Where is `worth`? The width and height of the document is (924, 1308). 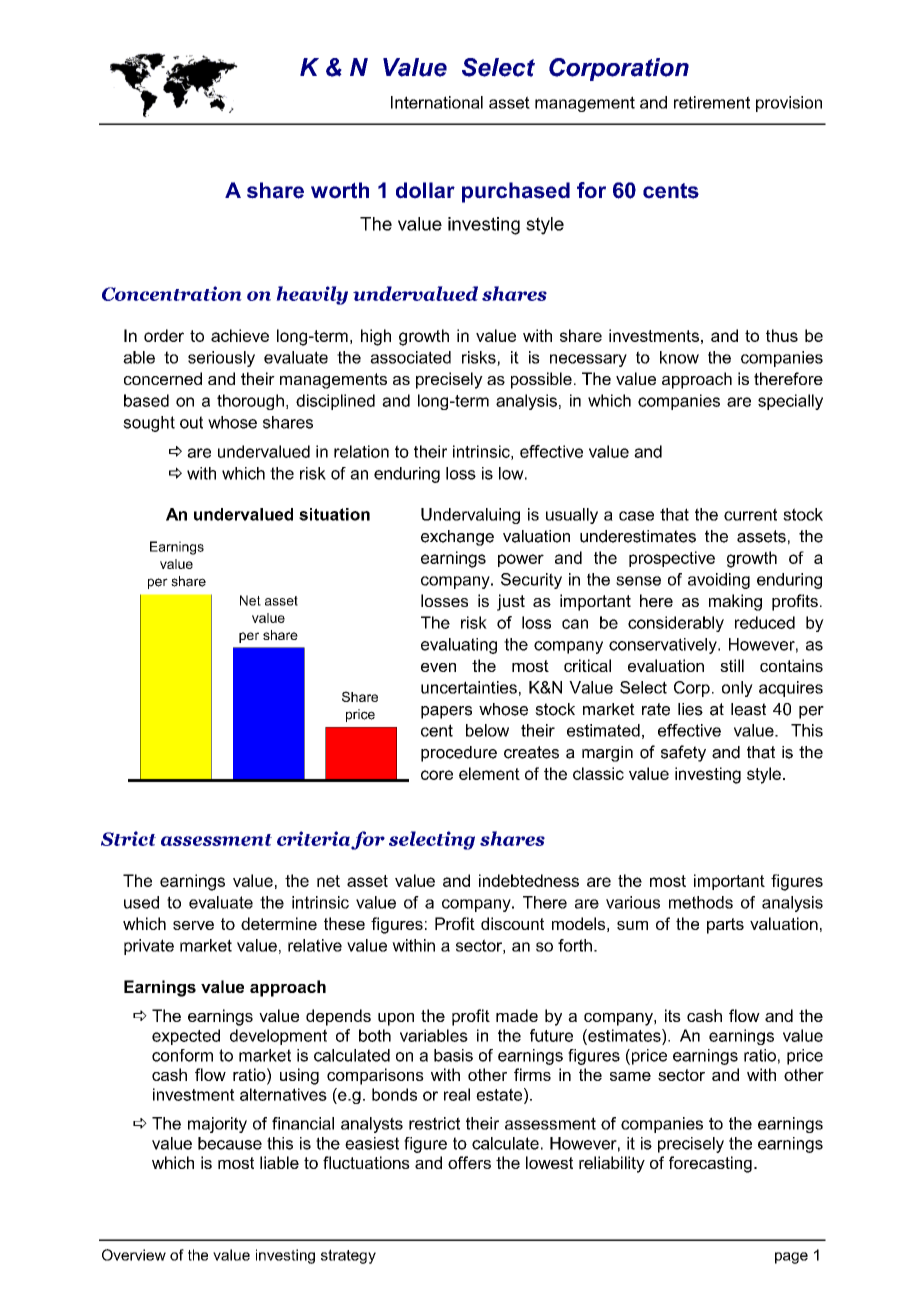 worth is located at coordinates (340, 190).
